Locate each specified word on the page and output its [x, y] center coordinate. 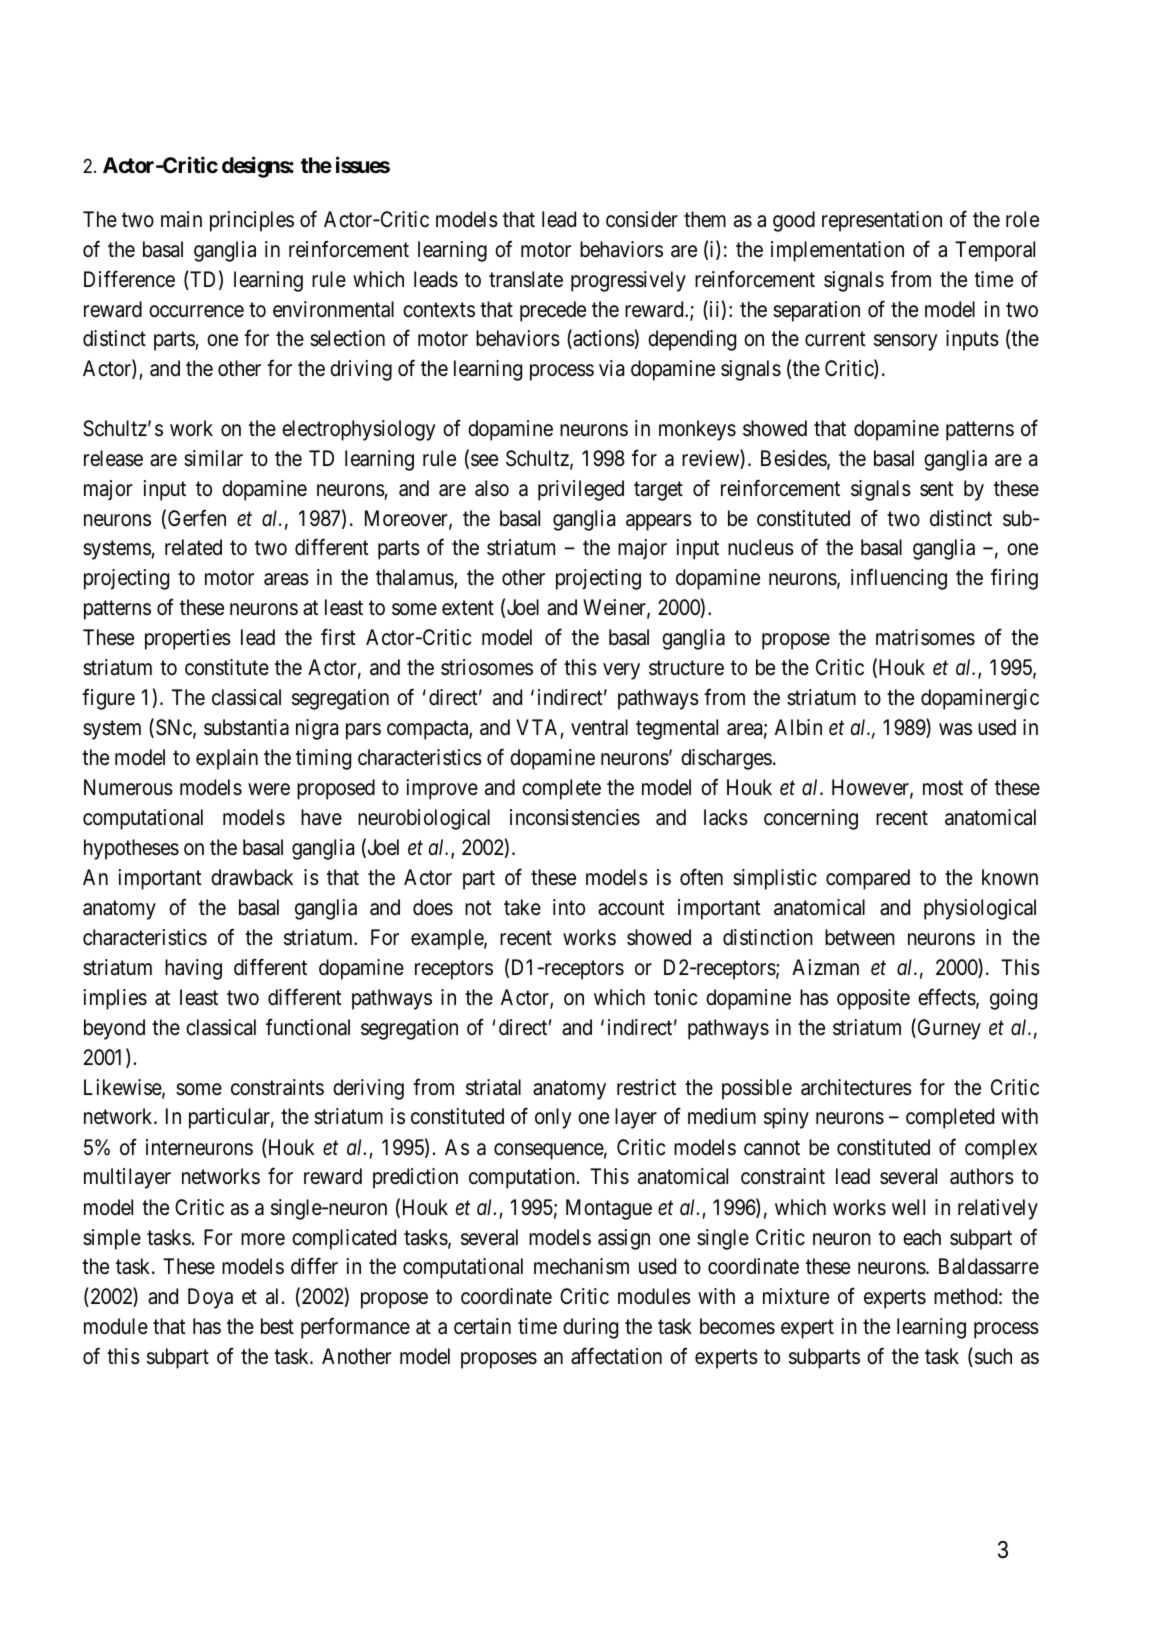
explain [227, 759]
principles [252, 221]
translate [526, 279]
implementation [837, 251]
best [277, 1326]
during [590, 1328]
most [943, 788]
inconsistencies [575, 817]
